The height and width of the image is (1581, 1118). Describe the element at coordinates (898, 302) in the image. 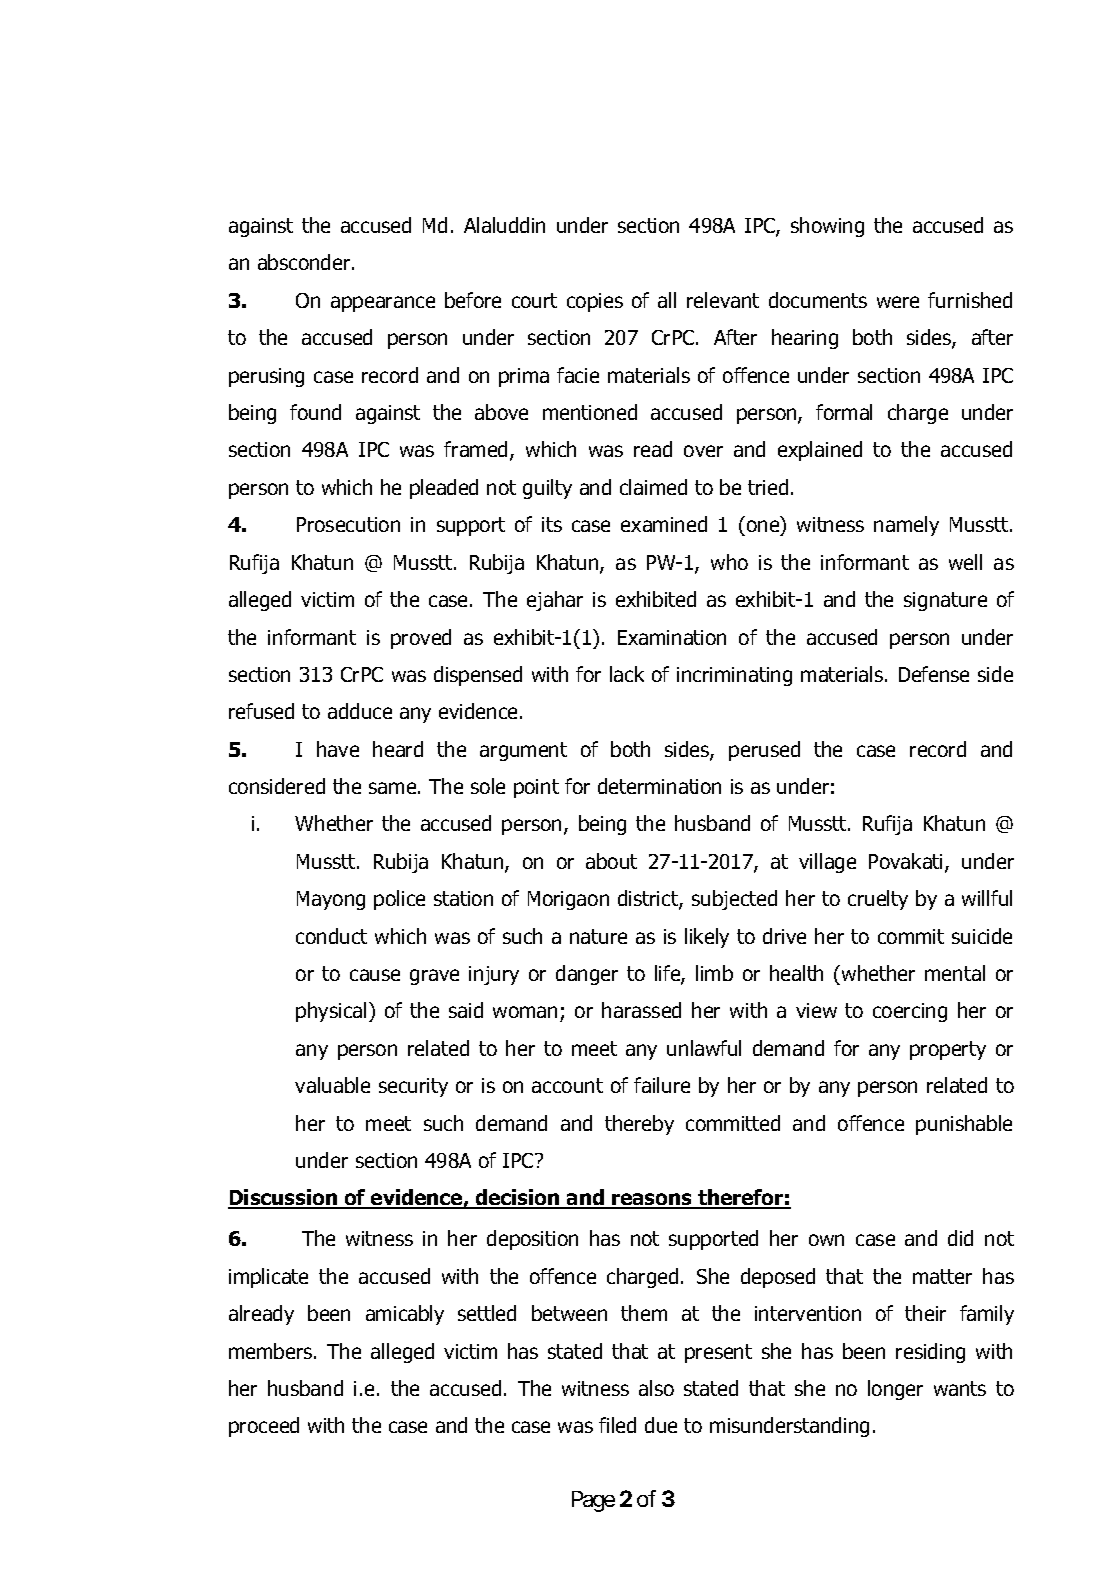

I see `were` at that location.
